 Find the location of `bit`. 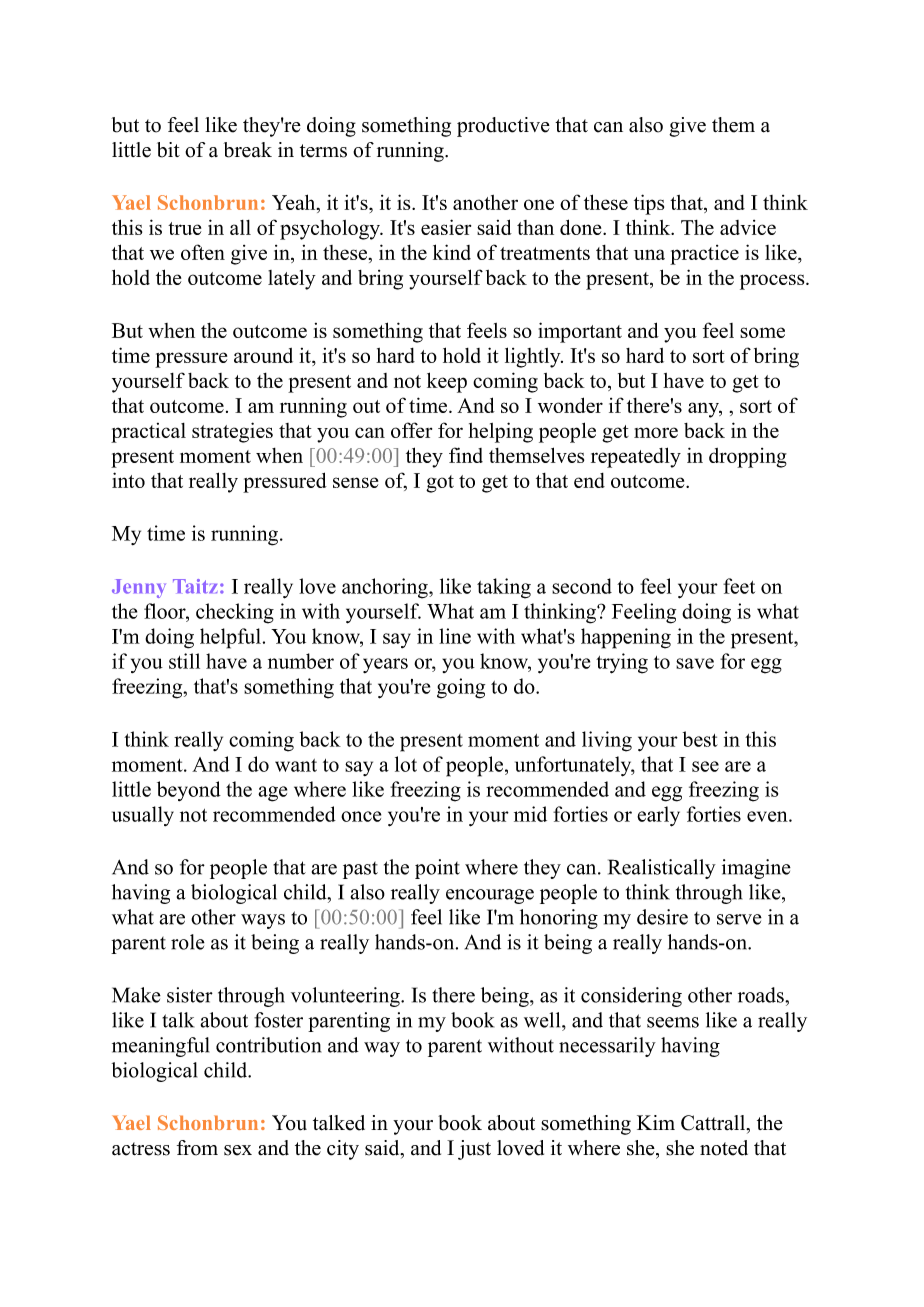

bit is located at coordinates (168, 150).
